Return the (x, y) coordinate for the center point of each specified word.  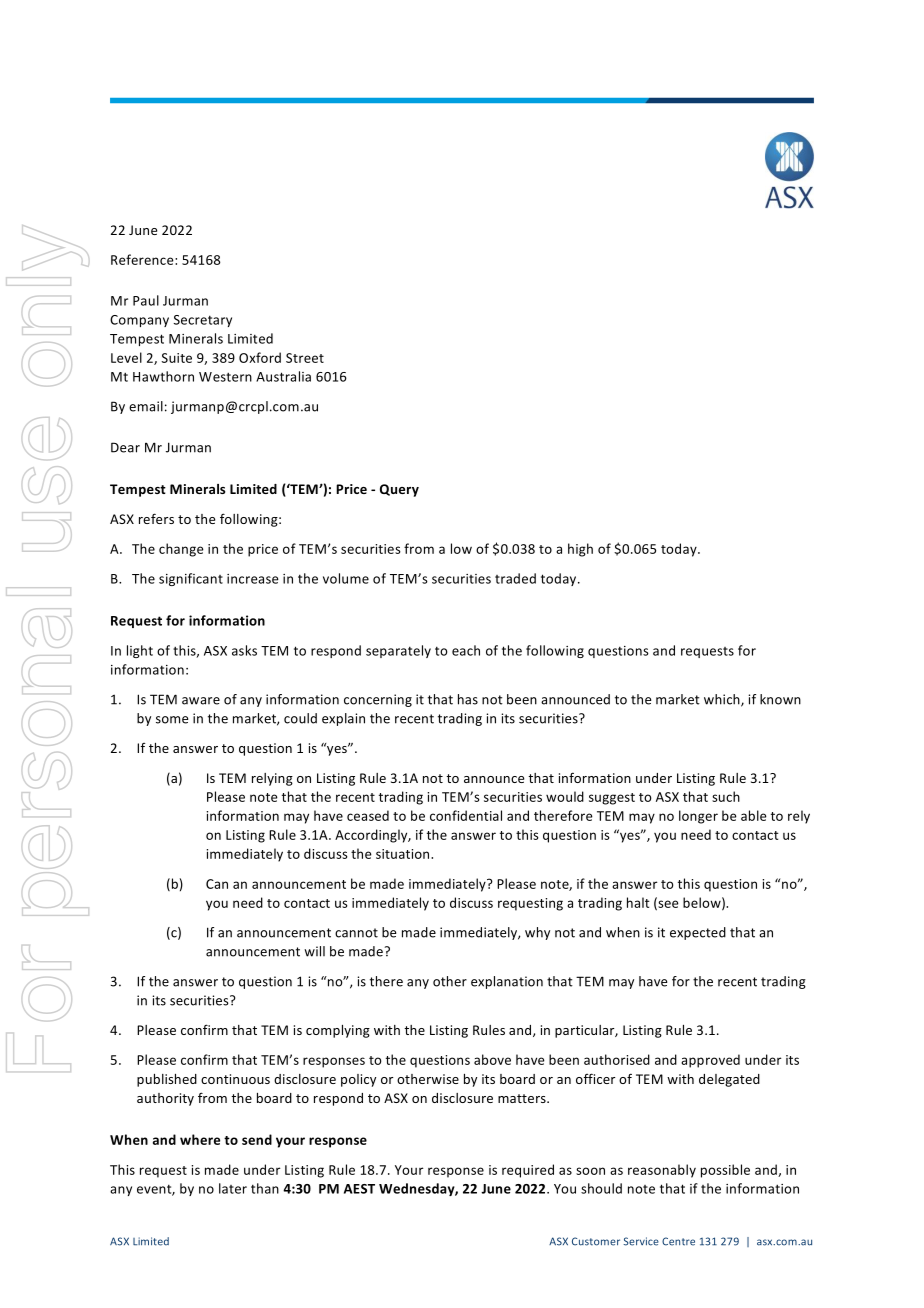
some (172, 720)
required (528, 1171)
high (580, 550)
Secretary (203, 321)
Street (305, 358)
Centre (678, 1241)
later (233, 1188)
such (726, 796)
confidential (466, 815)
